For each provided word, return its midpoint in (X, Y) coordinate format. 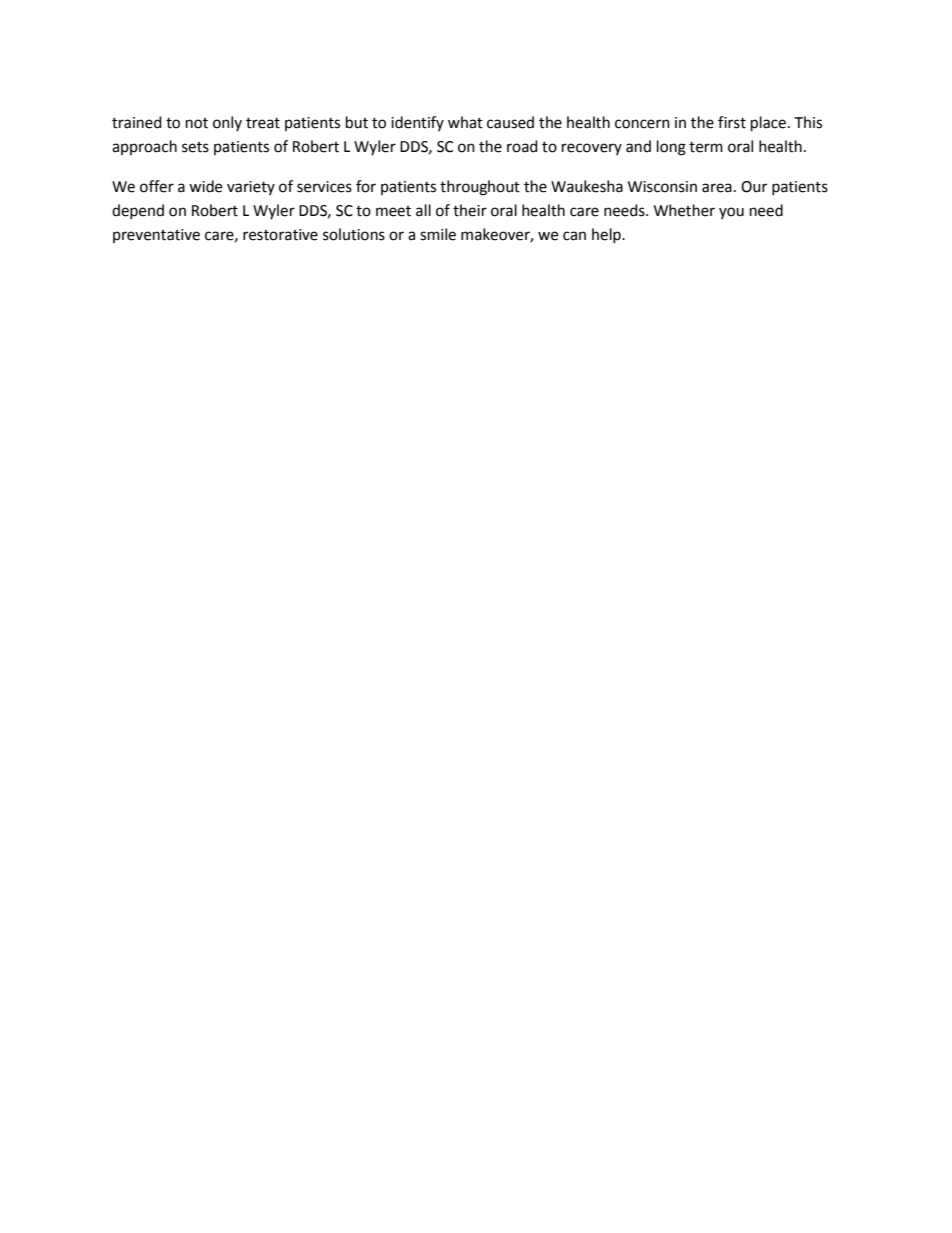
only (227, 123)
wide (205, 186)
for (366, 186)
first (732, 122)
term (706, 147)
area (717, 188)
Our (754, 187)
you (731, 213)
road (522, 146)
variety (251, 188)
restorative (280, 235)
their (470, 210)
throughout (480, 188)
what (465, 122)
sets (195, 147)
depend (138, 212)
